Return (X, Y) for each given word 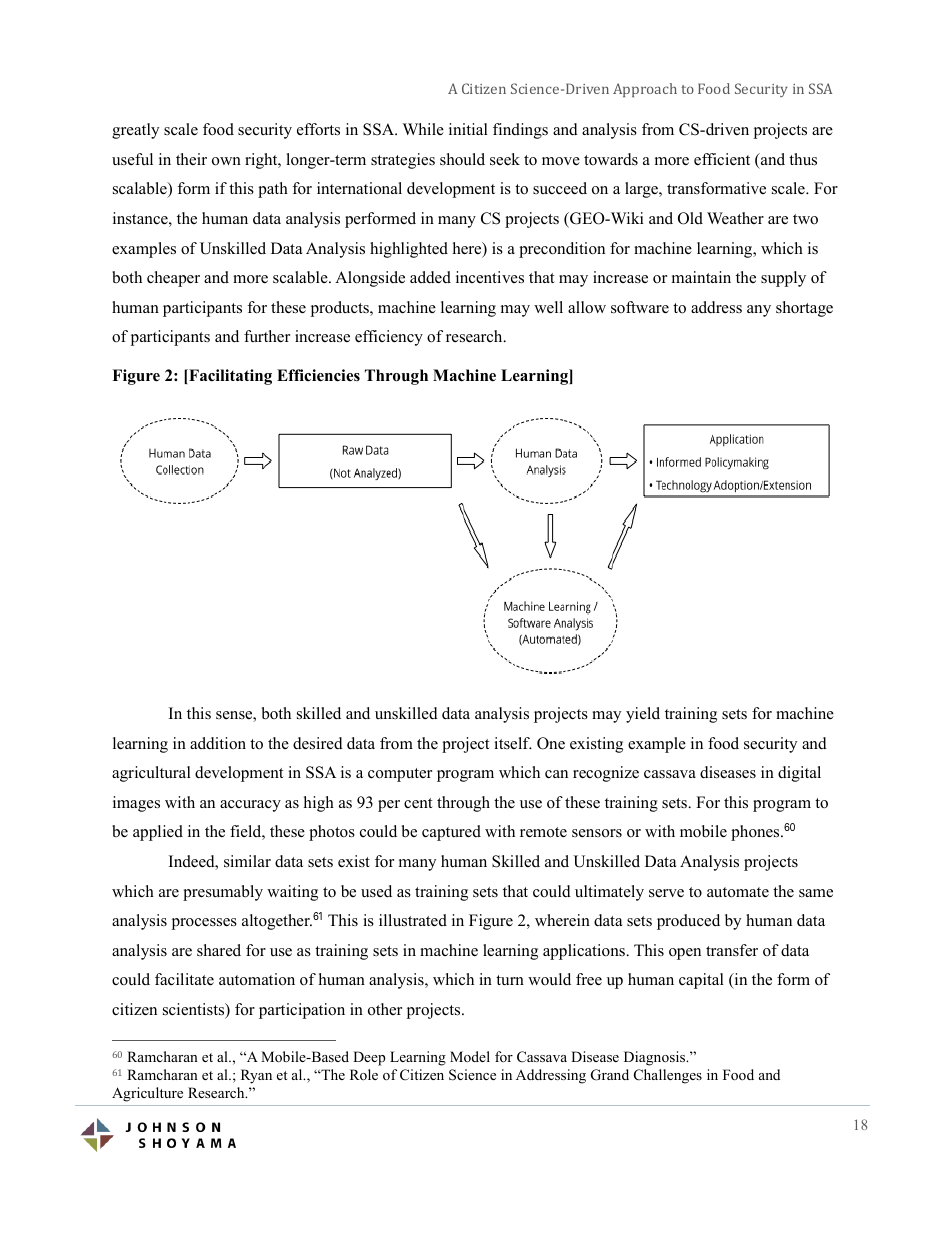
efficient (722, 159)
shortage (804, 309)
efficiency (389, 338)
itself (513, 743)
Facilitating (229, 377)
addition (218, 743)
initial (468, 129)
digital (799, 774)
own (226, 161)
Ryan (256, 1076)
